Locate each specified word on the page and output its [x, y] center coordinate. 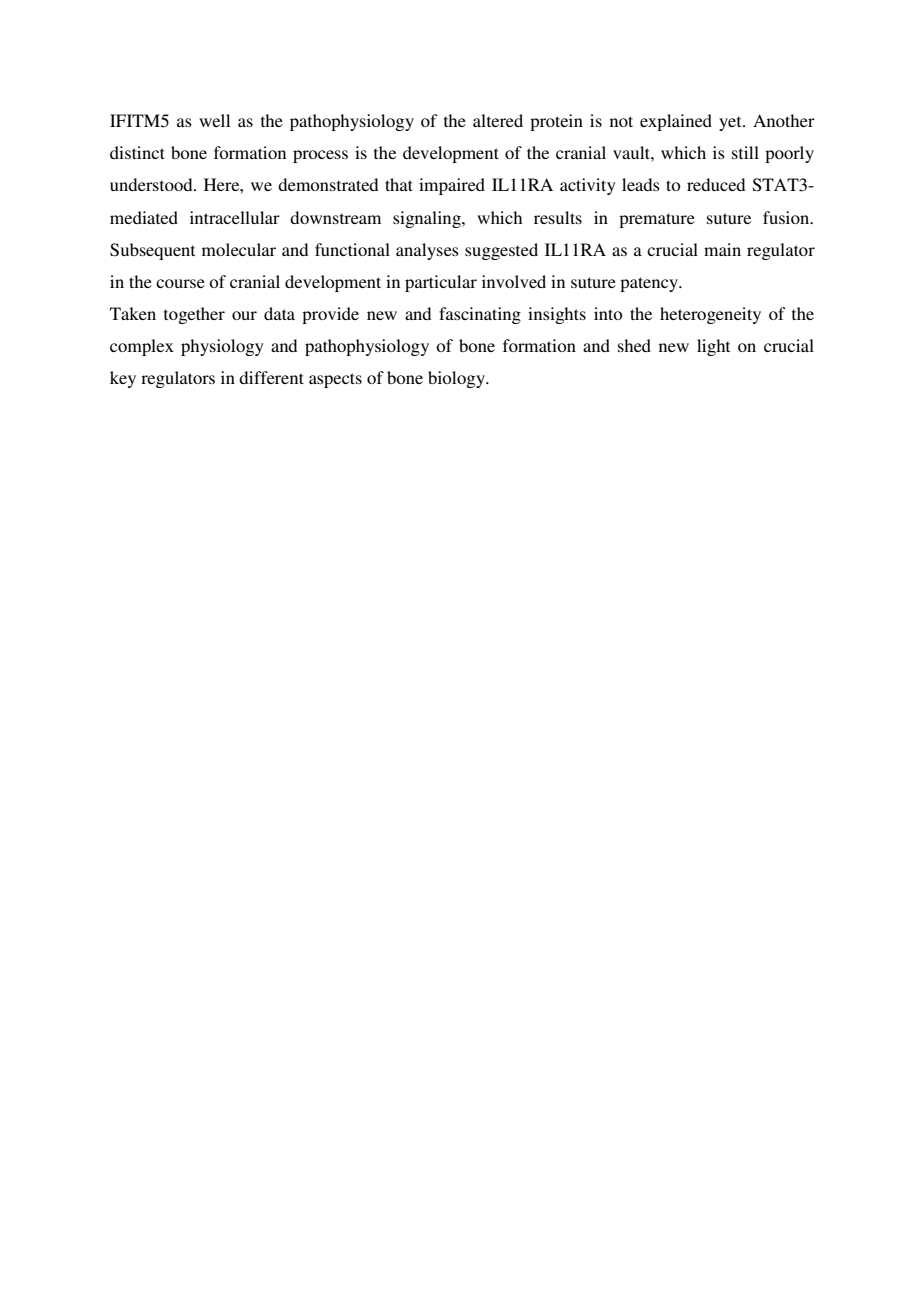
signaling [428, 219]
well [214, 120]
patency [650, 284]
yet [731, 123]
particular [441, 283]
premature [657, 220]
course [180, 283]
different [271, 377]
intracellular [235, 217]
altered [498, 120]
